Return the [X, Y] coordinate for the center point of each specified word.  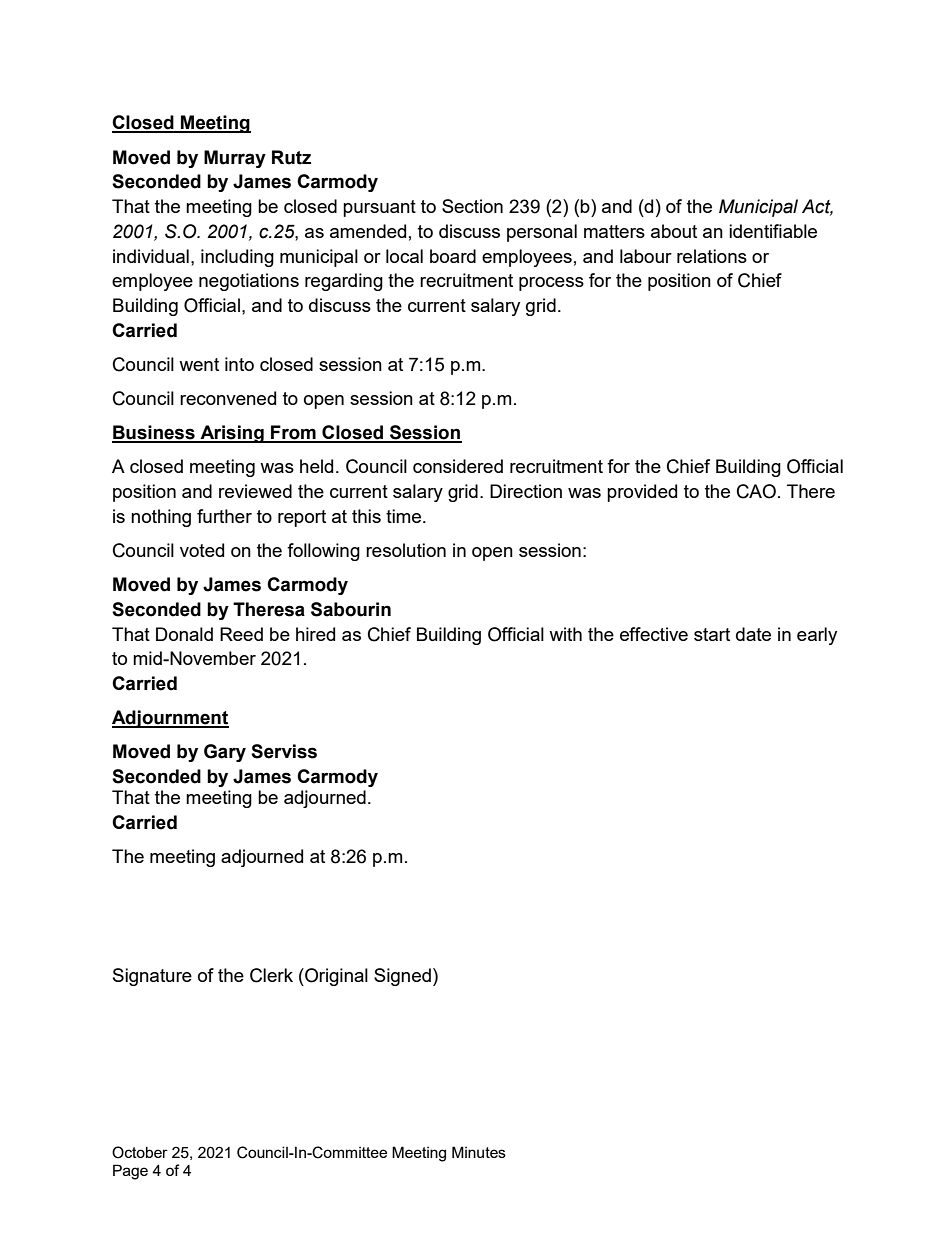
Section [472, 206]
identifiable [773, 231]
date [753, 634]
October [140, 1152]
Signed [402, 977]
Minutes [479, 1152]
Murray [235, 159]
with [565, 634]
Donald [184, 634]
